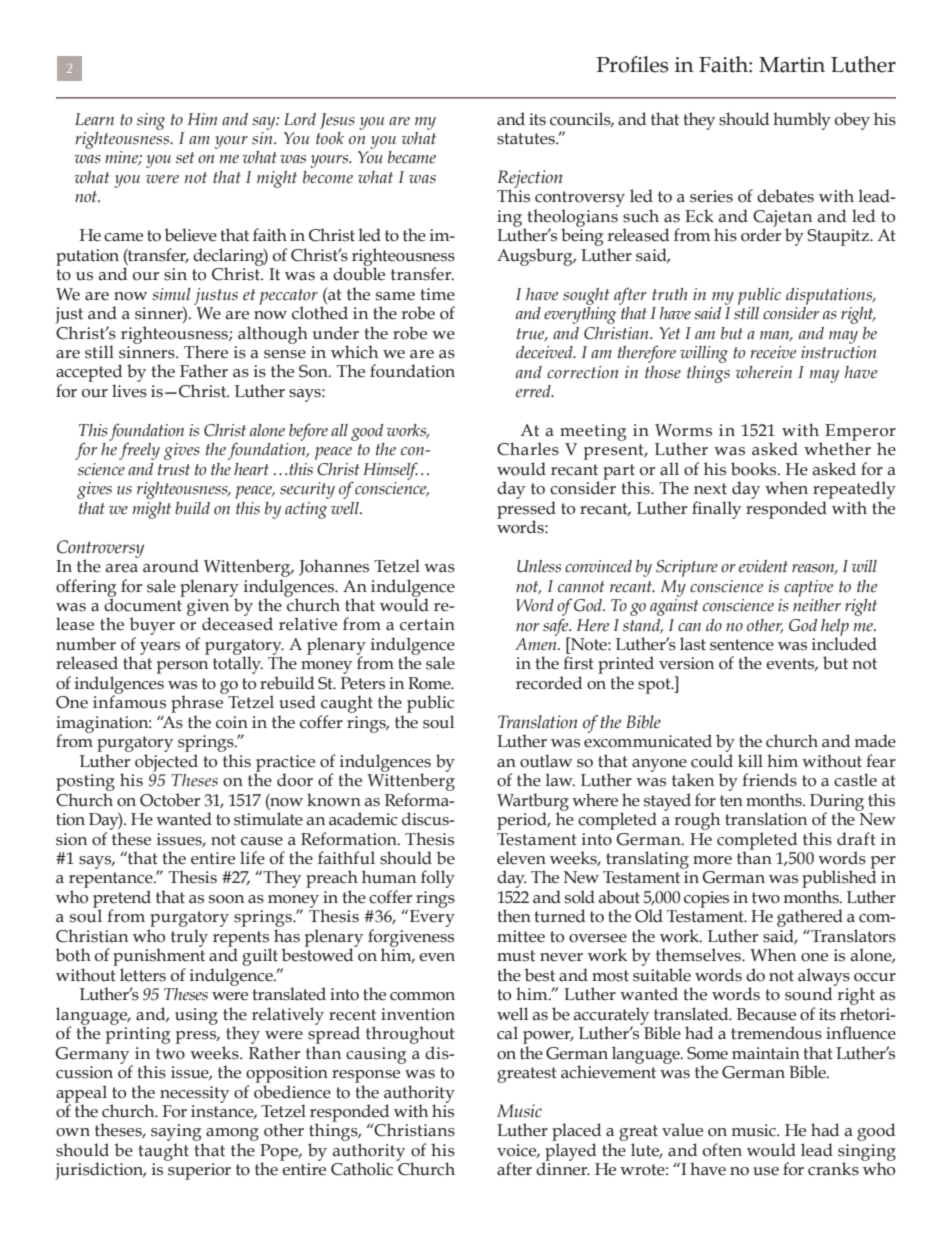  Describe the element at coordinates (527, 139) in the screenshot. I see `statutes` at that location.
